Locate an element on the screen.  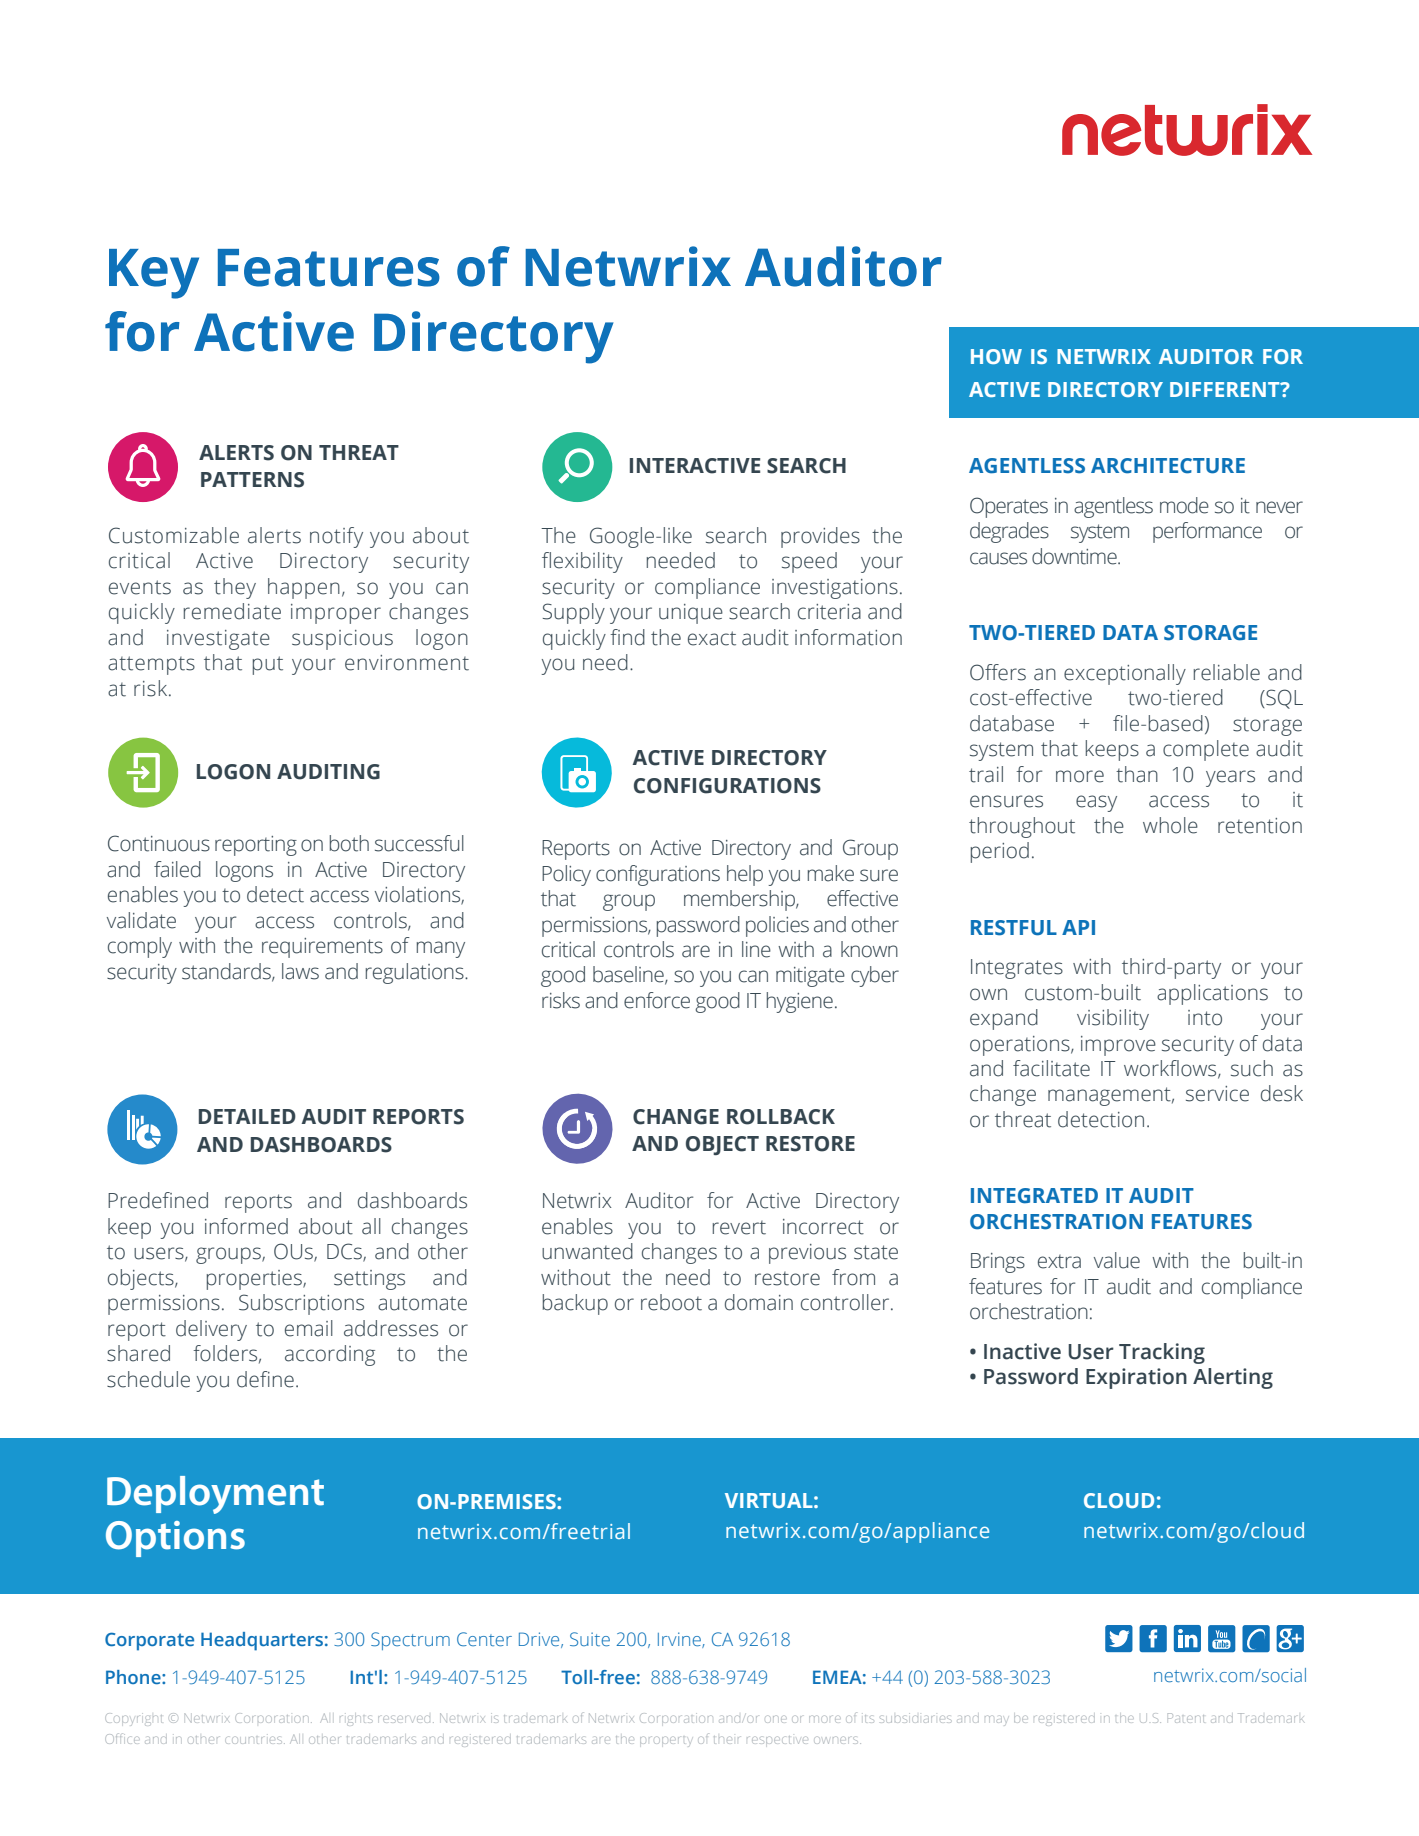
HOW is located at coordinates (996, 356).
